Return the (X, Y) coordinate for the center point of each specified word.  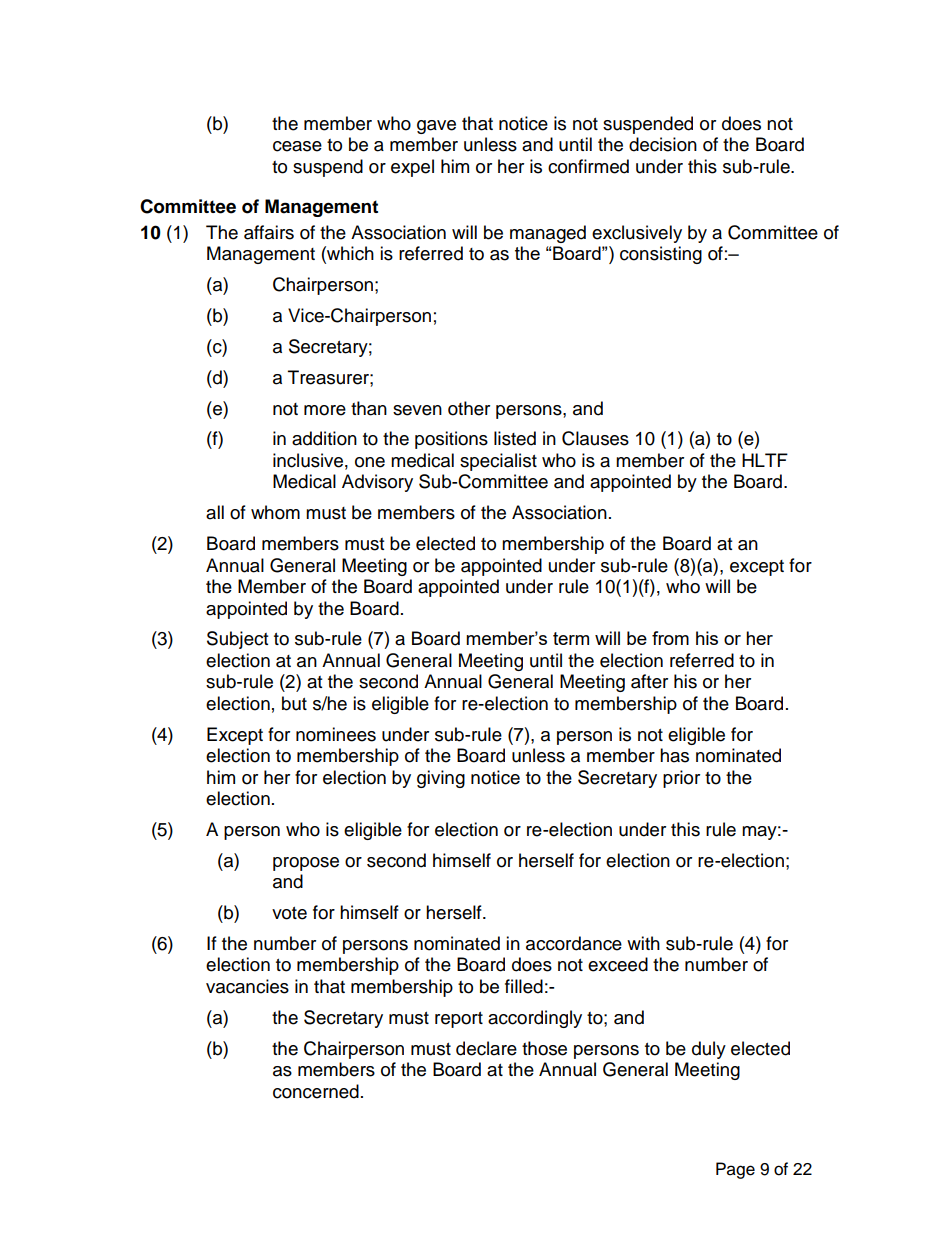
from (670, 638)
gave (436, 127)
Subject (237, 640)
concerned (316, 1091)
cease (297, 146)
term (571, 638)
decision (663, 144)
